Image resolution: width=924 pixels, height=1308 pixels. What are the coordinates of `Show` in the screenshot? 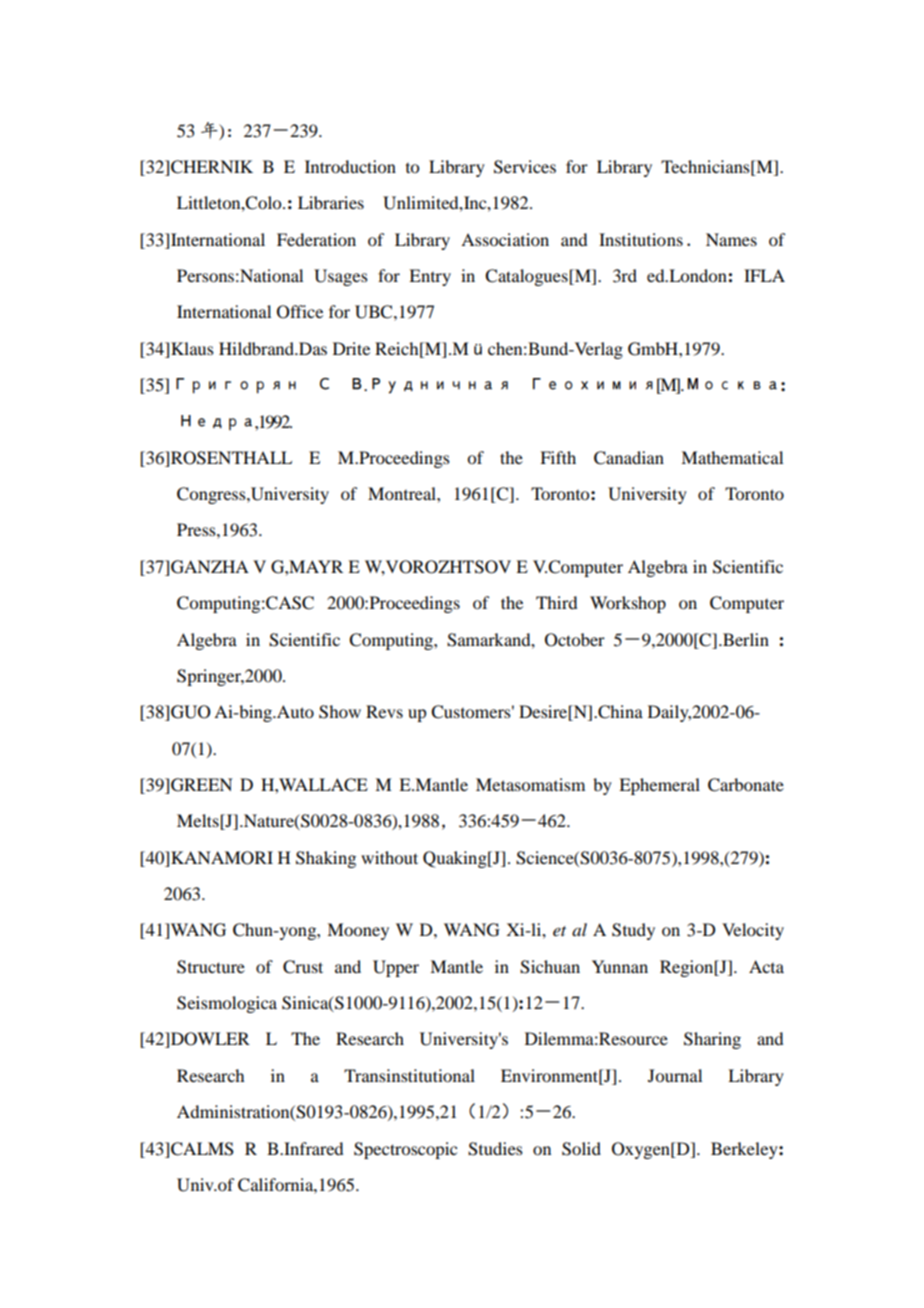 It's located at (340, 712).
